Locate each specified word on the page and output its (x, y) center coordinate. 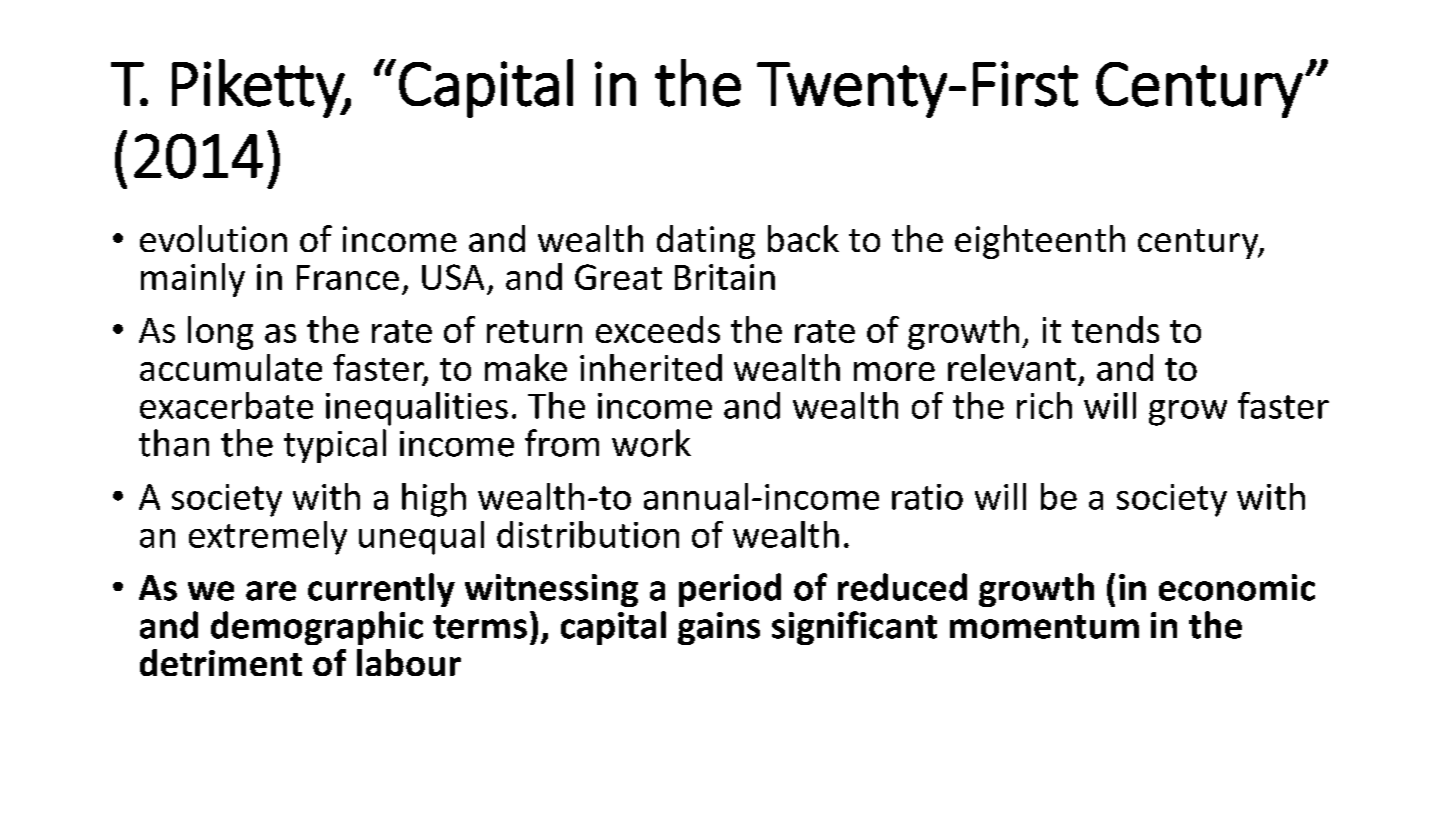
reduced (902, 587)
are (271, 591)
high (434, 500)
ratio (927, 497)
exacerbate (226, 405)
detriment (221, 662)
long (220, 333)
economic (1237, 587)
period (730, 590)
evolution (213, 238)
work (651, 443)
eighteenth (1040, 242)
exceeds (658, 329)
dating (706, 242)
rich (1044, 405)
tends (1115, 329)
